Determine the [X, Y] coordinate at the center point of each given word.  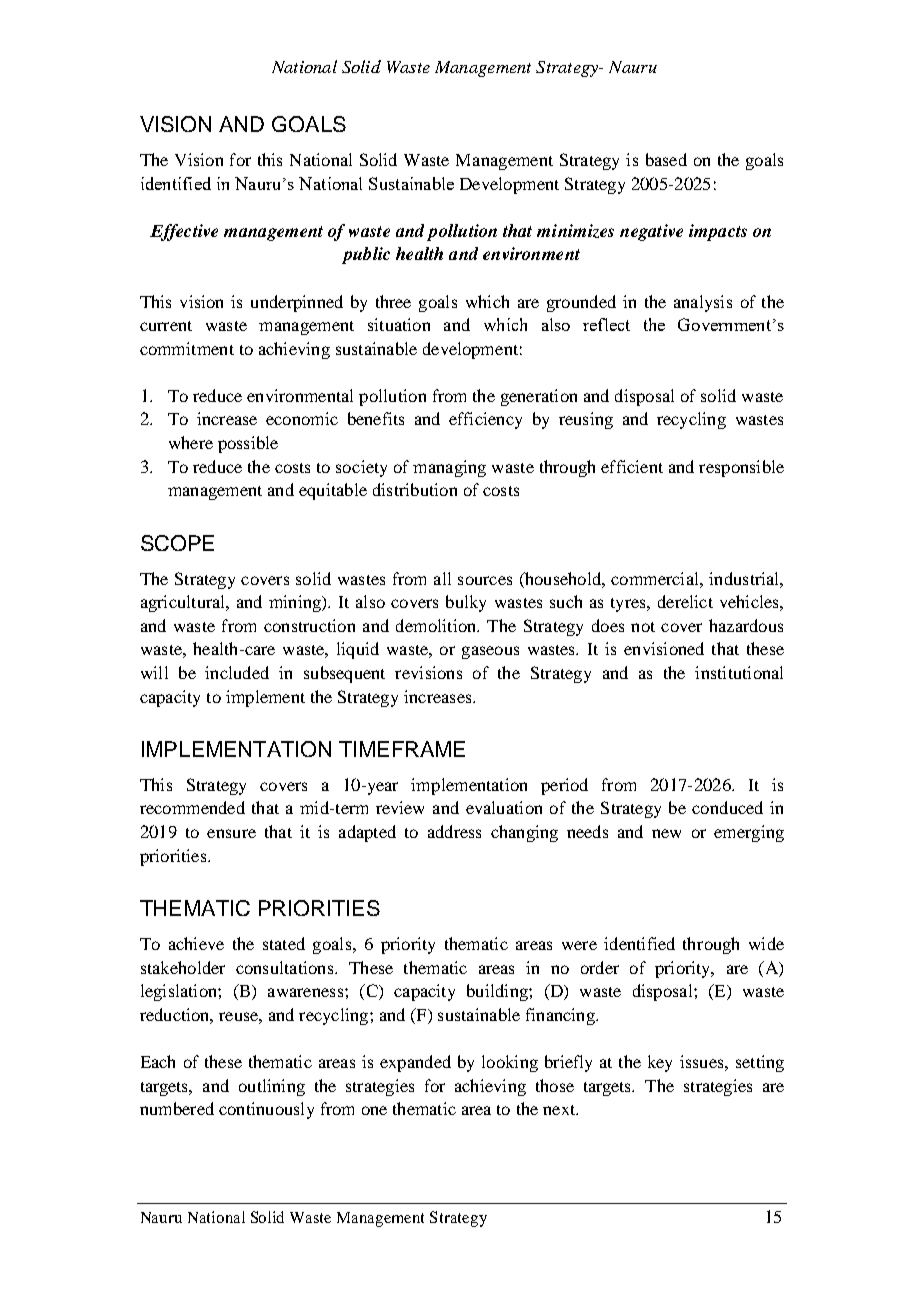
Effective [184, 232]
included [237, 672]
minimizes [575, 231]
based [666, 159]
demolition [437, 625]
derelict [685, 601]
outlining [272, 1087]
